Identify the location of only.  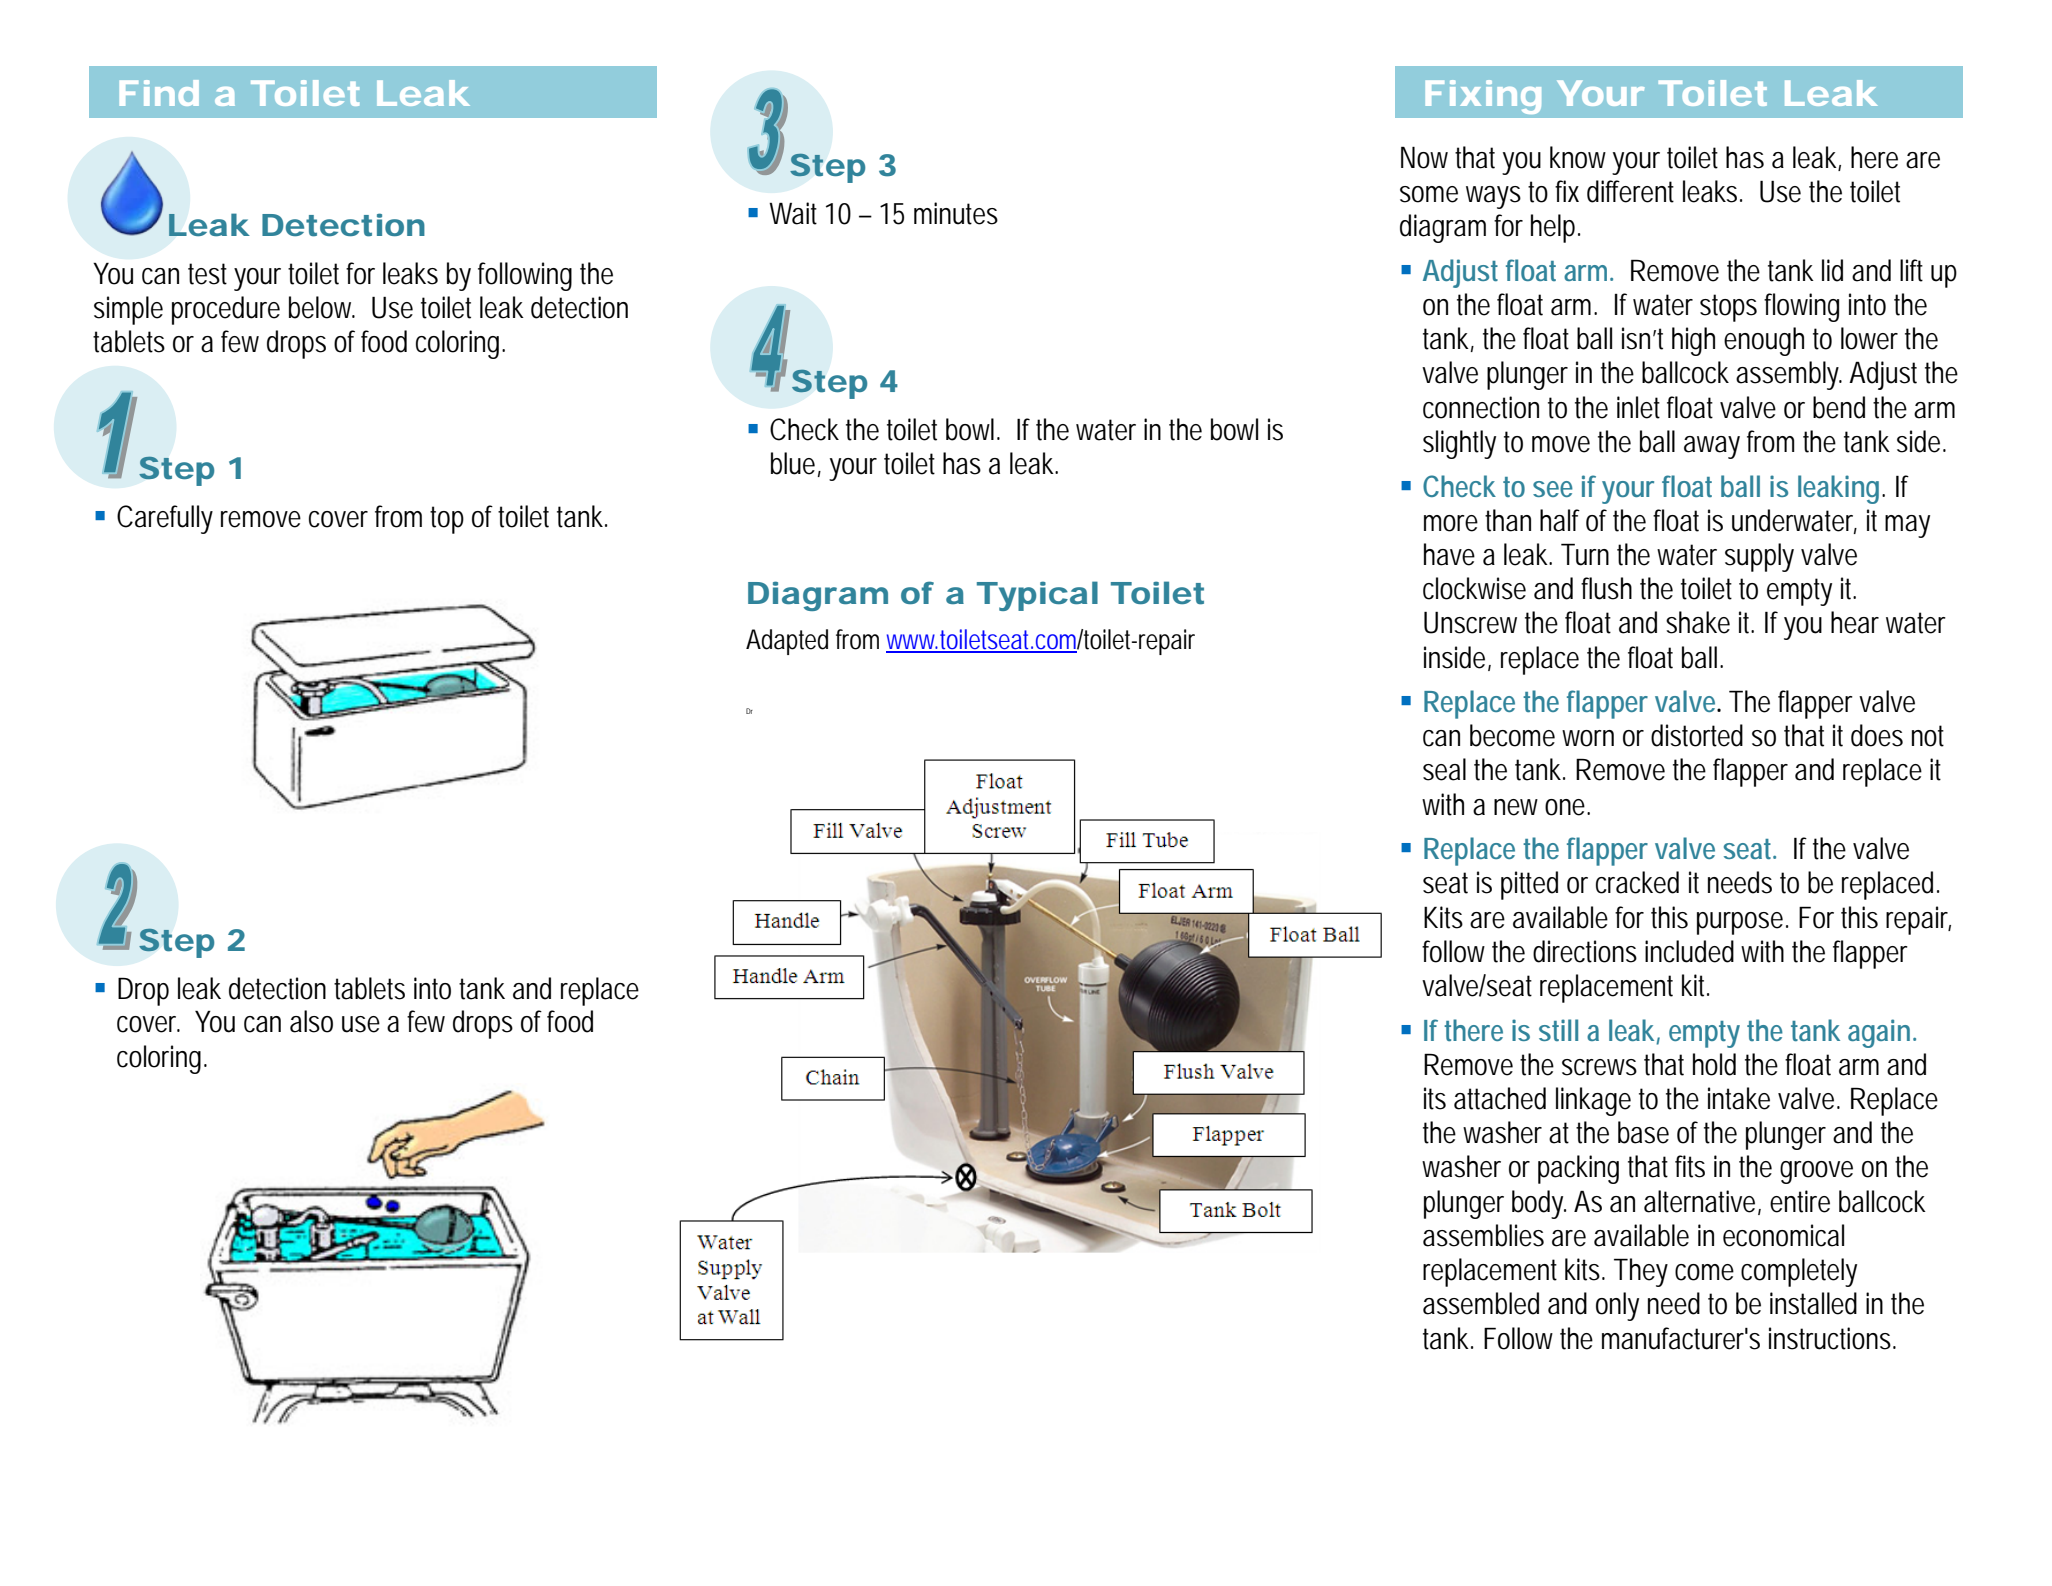
(1617, 1306).
